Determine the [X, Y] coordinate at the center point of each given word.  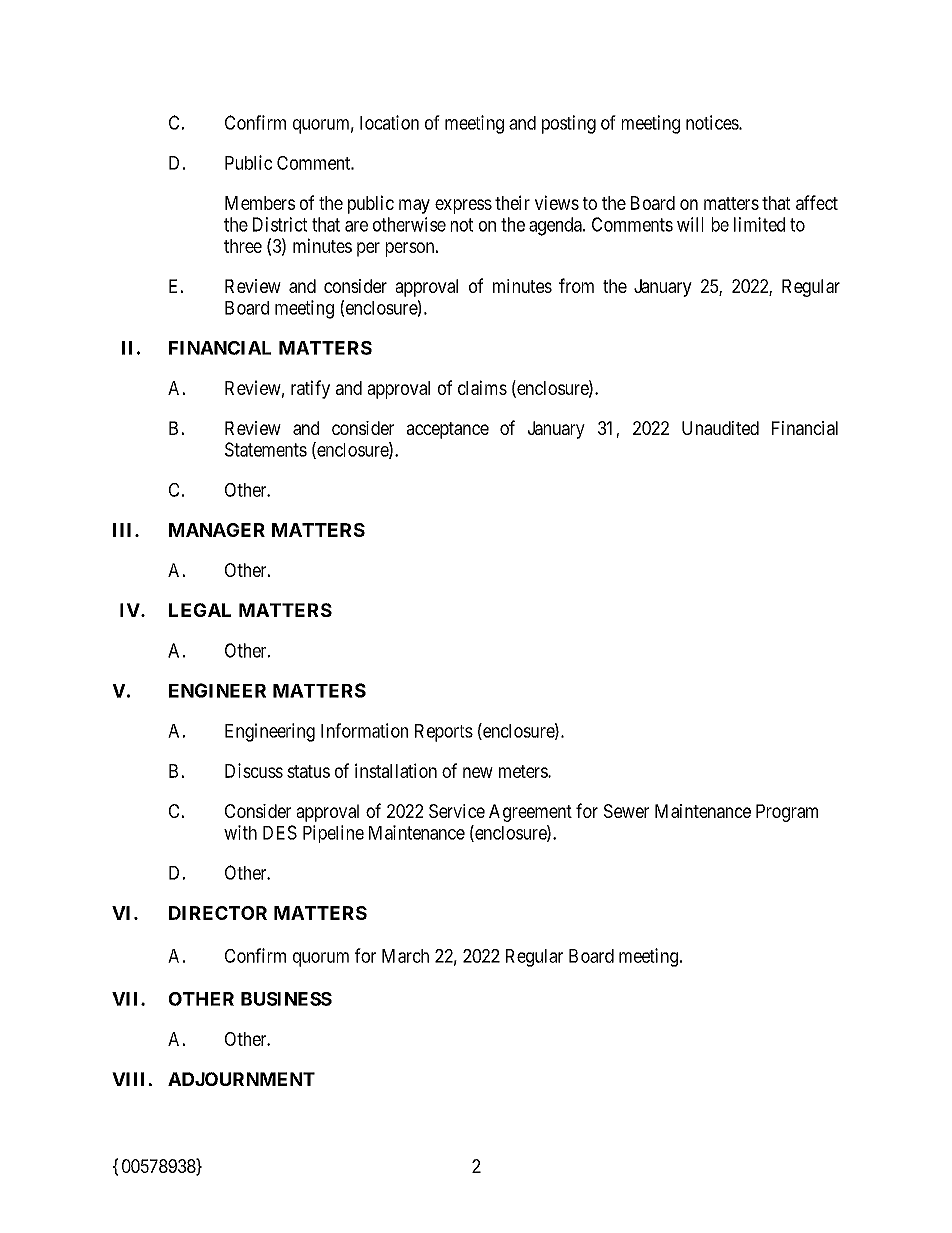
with [240, 832]
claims [482, 387]
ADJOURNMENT [241, 1079]
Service [457, 811]
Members [260, 203]
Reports [444, 733]
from [576, 285]
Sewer [626, 811]
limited [759, 224]
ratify [310, 389]
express [463, 206]
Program [787, 813]
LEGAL [200, 610]
